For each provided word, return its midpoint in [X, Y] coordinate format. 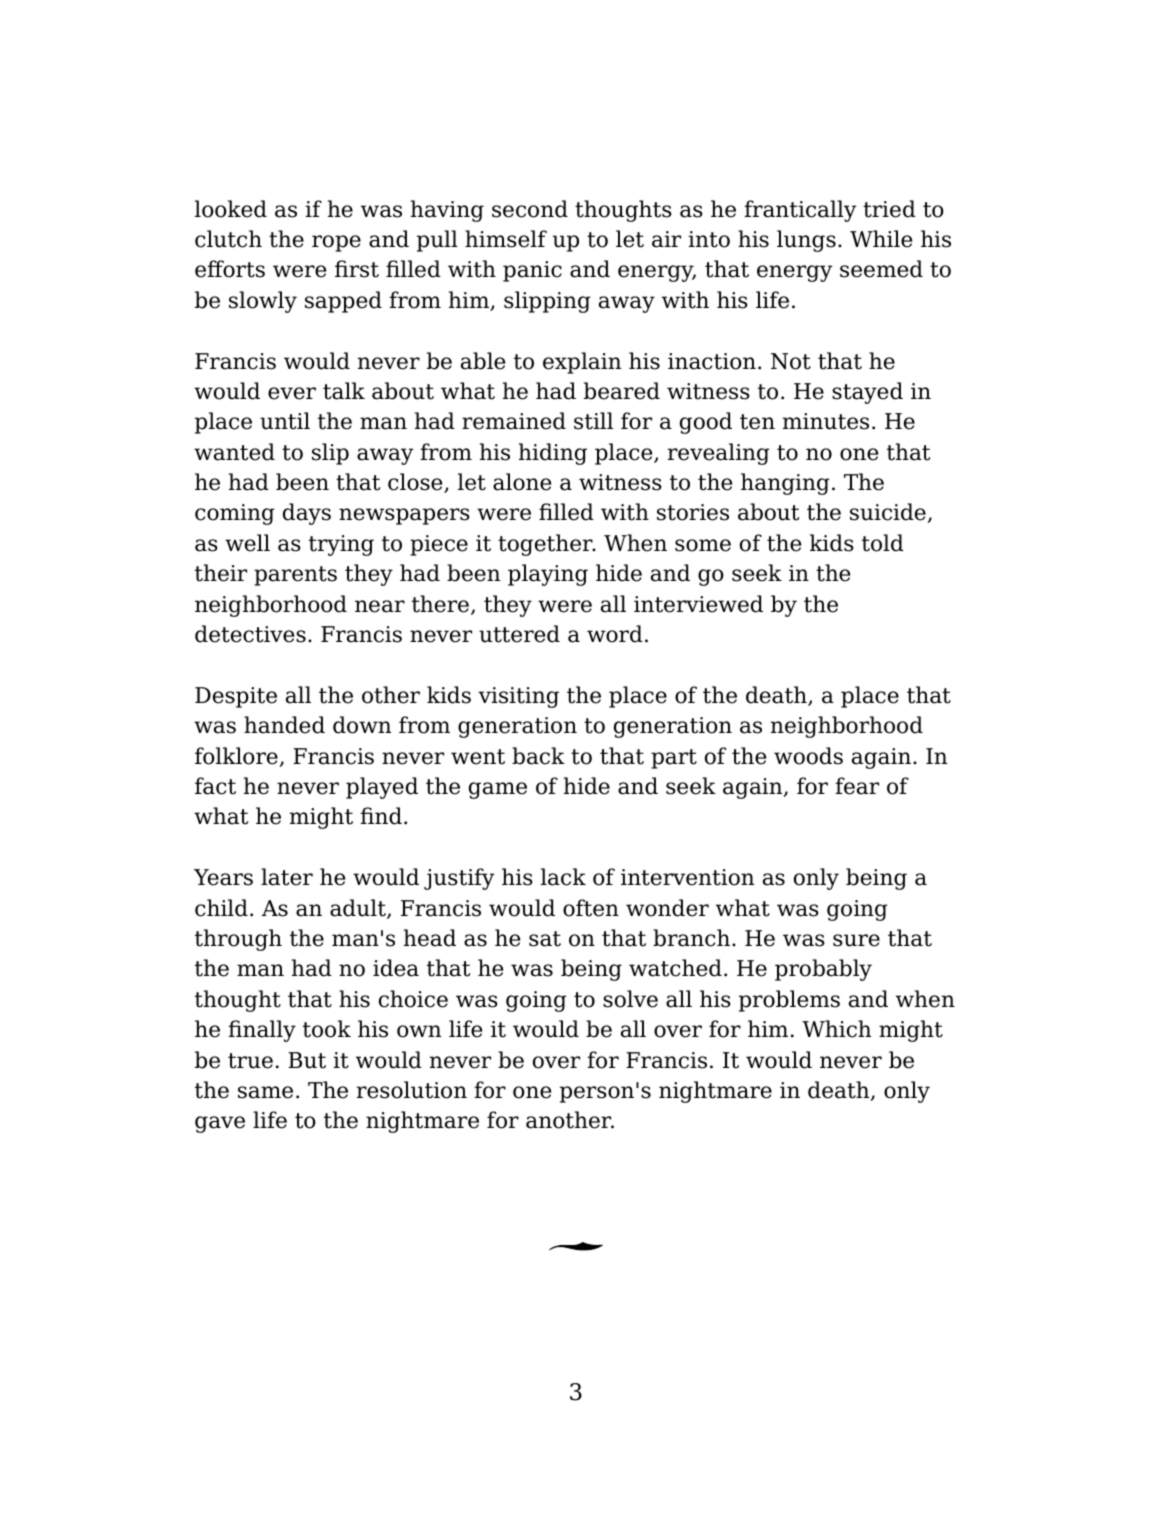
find [381, 816]
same [265, 1092]
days [307, 514]
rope [336, 243]
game [498, 790]
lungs [806, 241]
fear [857, 786]
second [530, 209]
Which [836, 1029]
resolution [412, 1090]
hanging [785, 484]
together [546, 545]
